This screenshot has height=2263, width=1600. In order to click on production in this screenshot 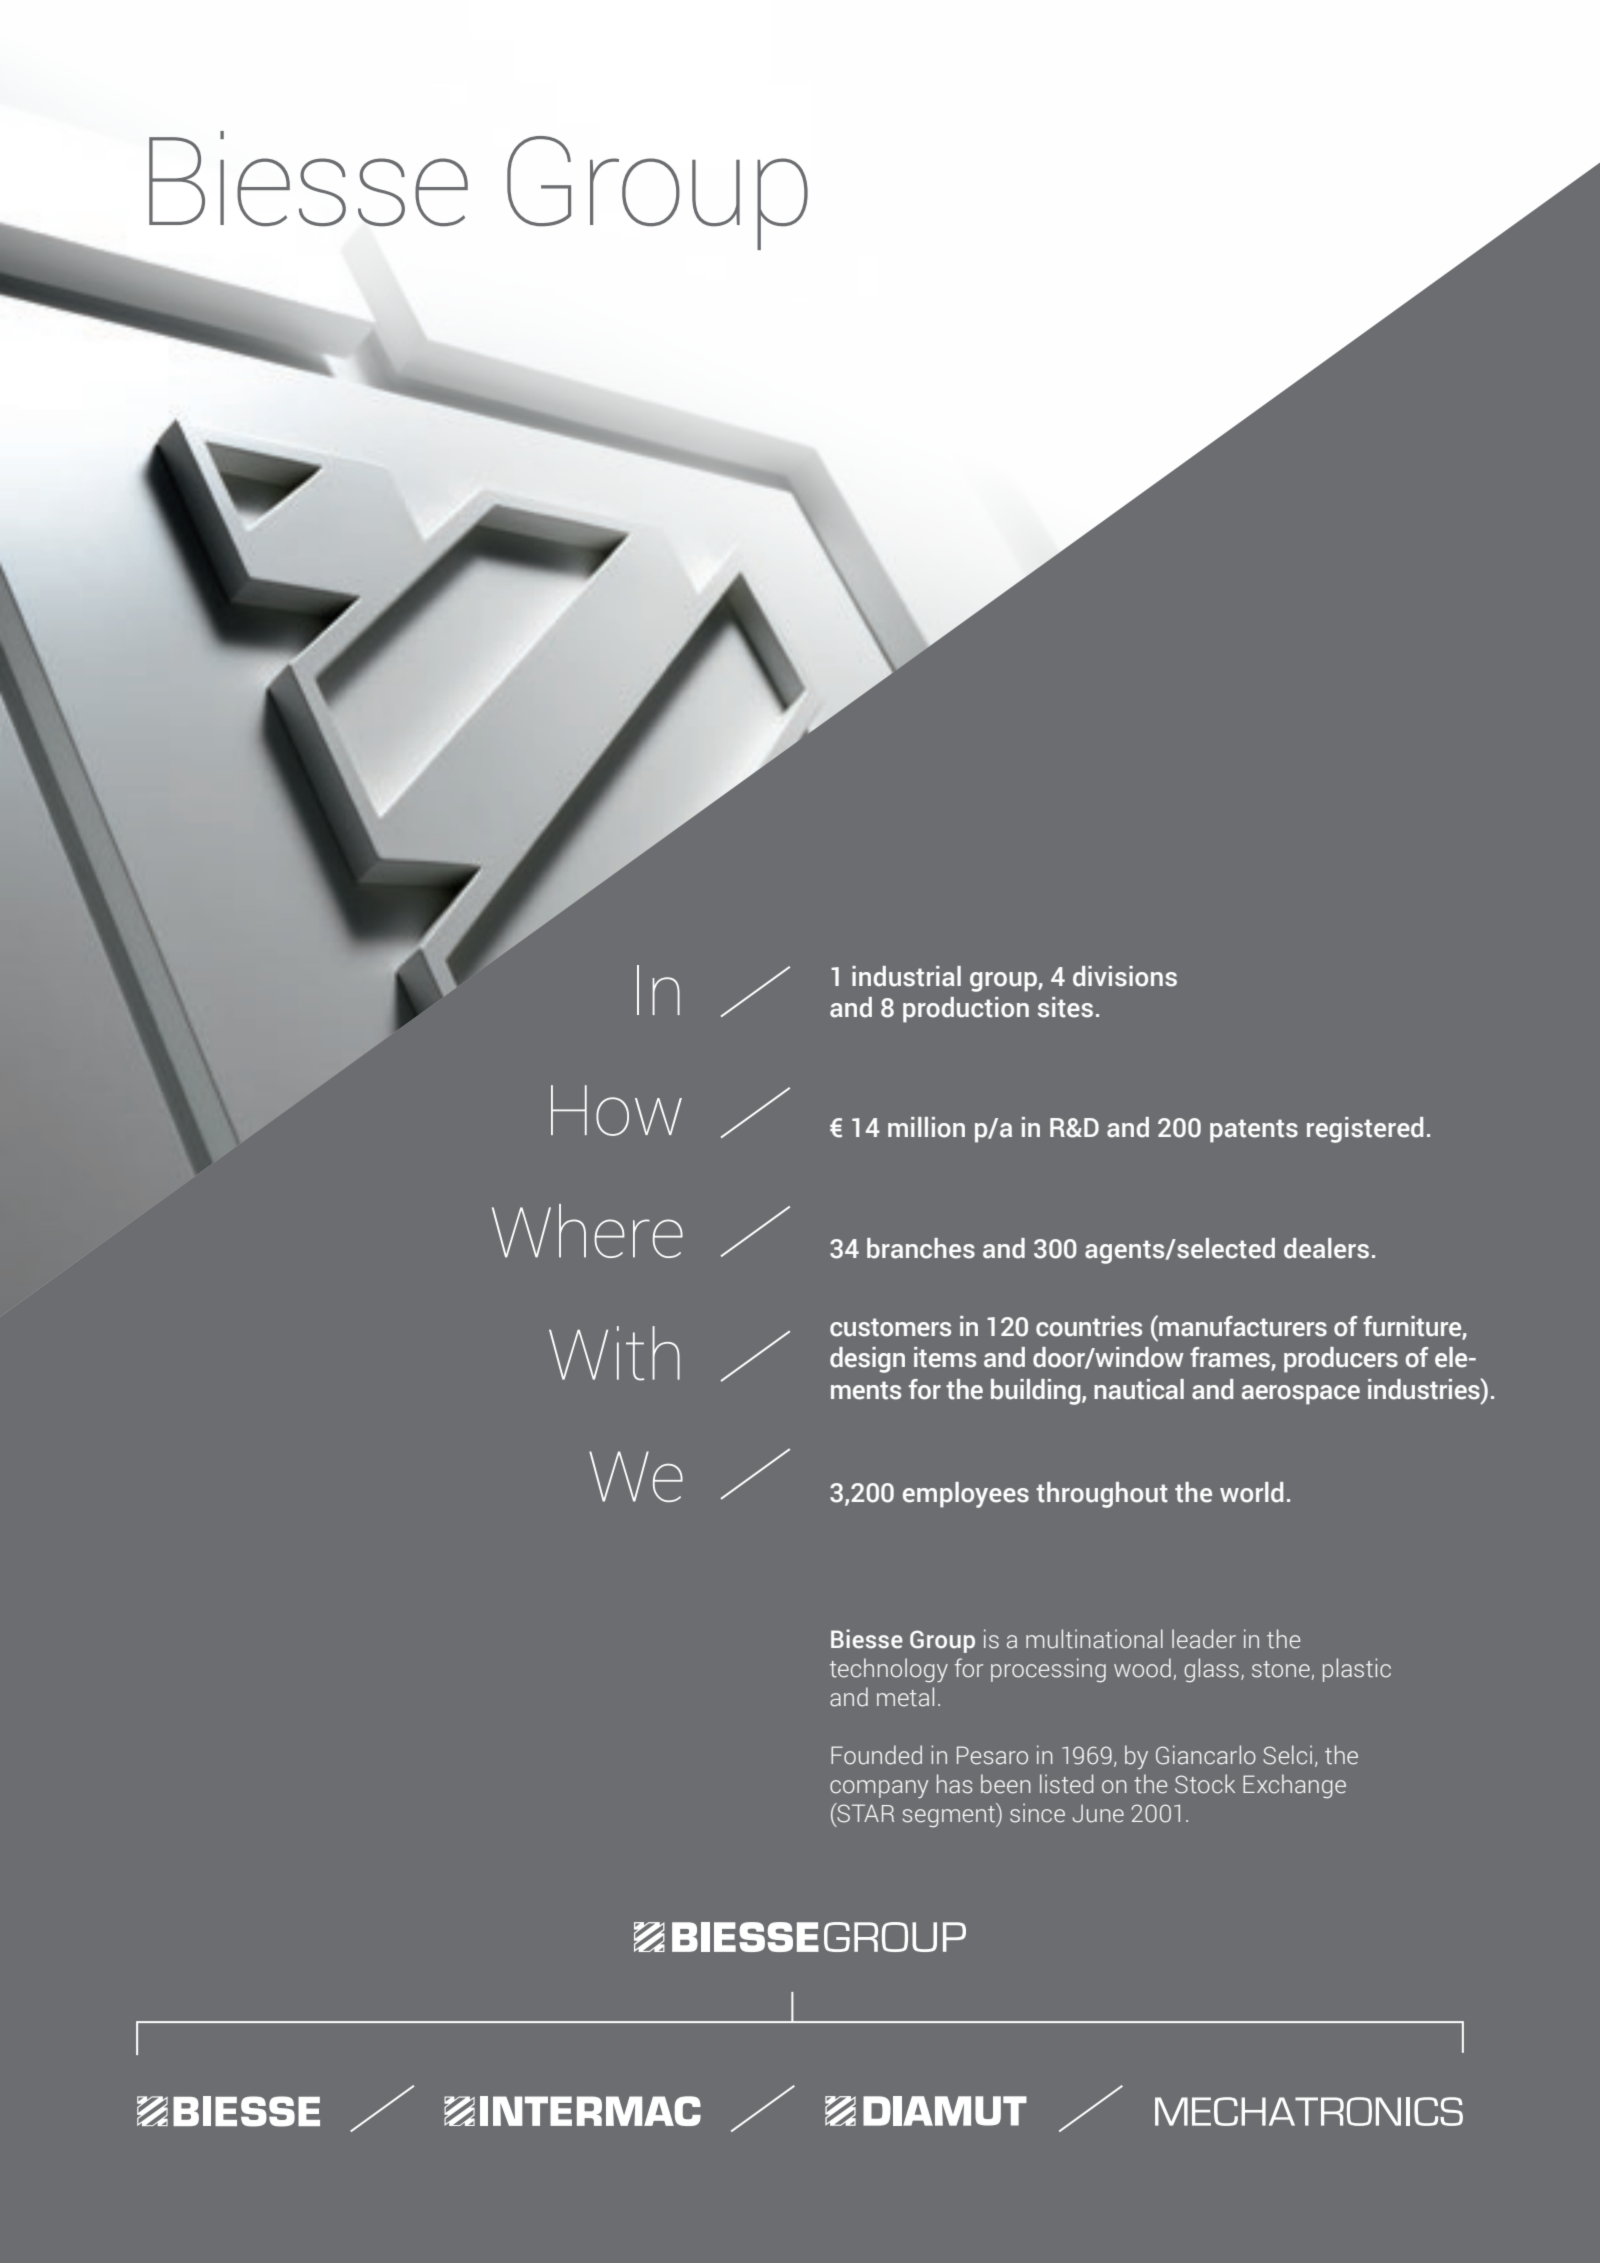, I will do `click(966, 1010)`.
